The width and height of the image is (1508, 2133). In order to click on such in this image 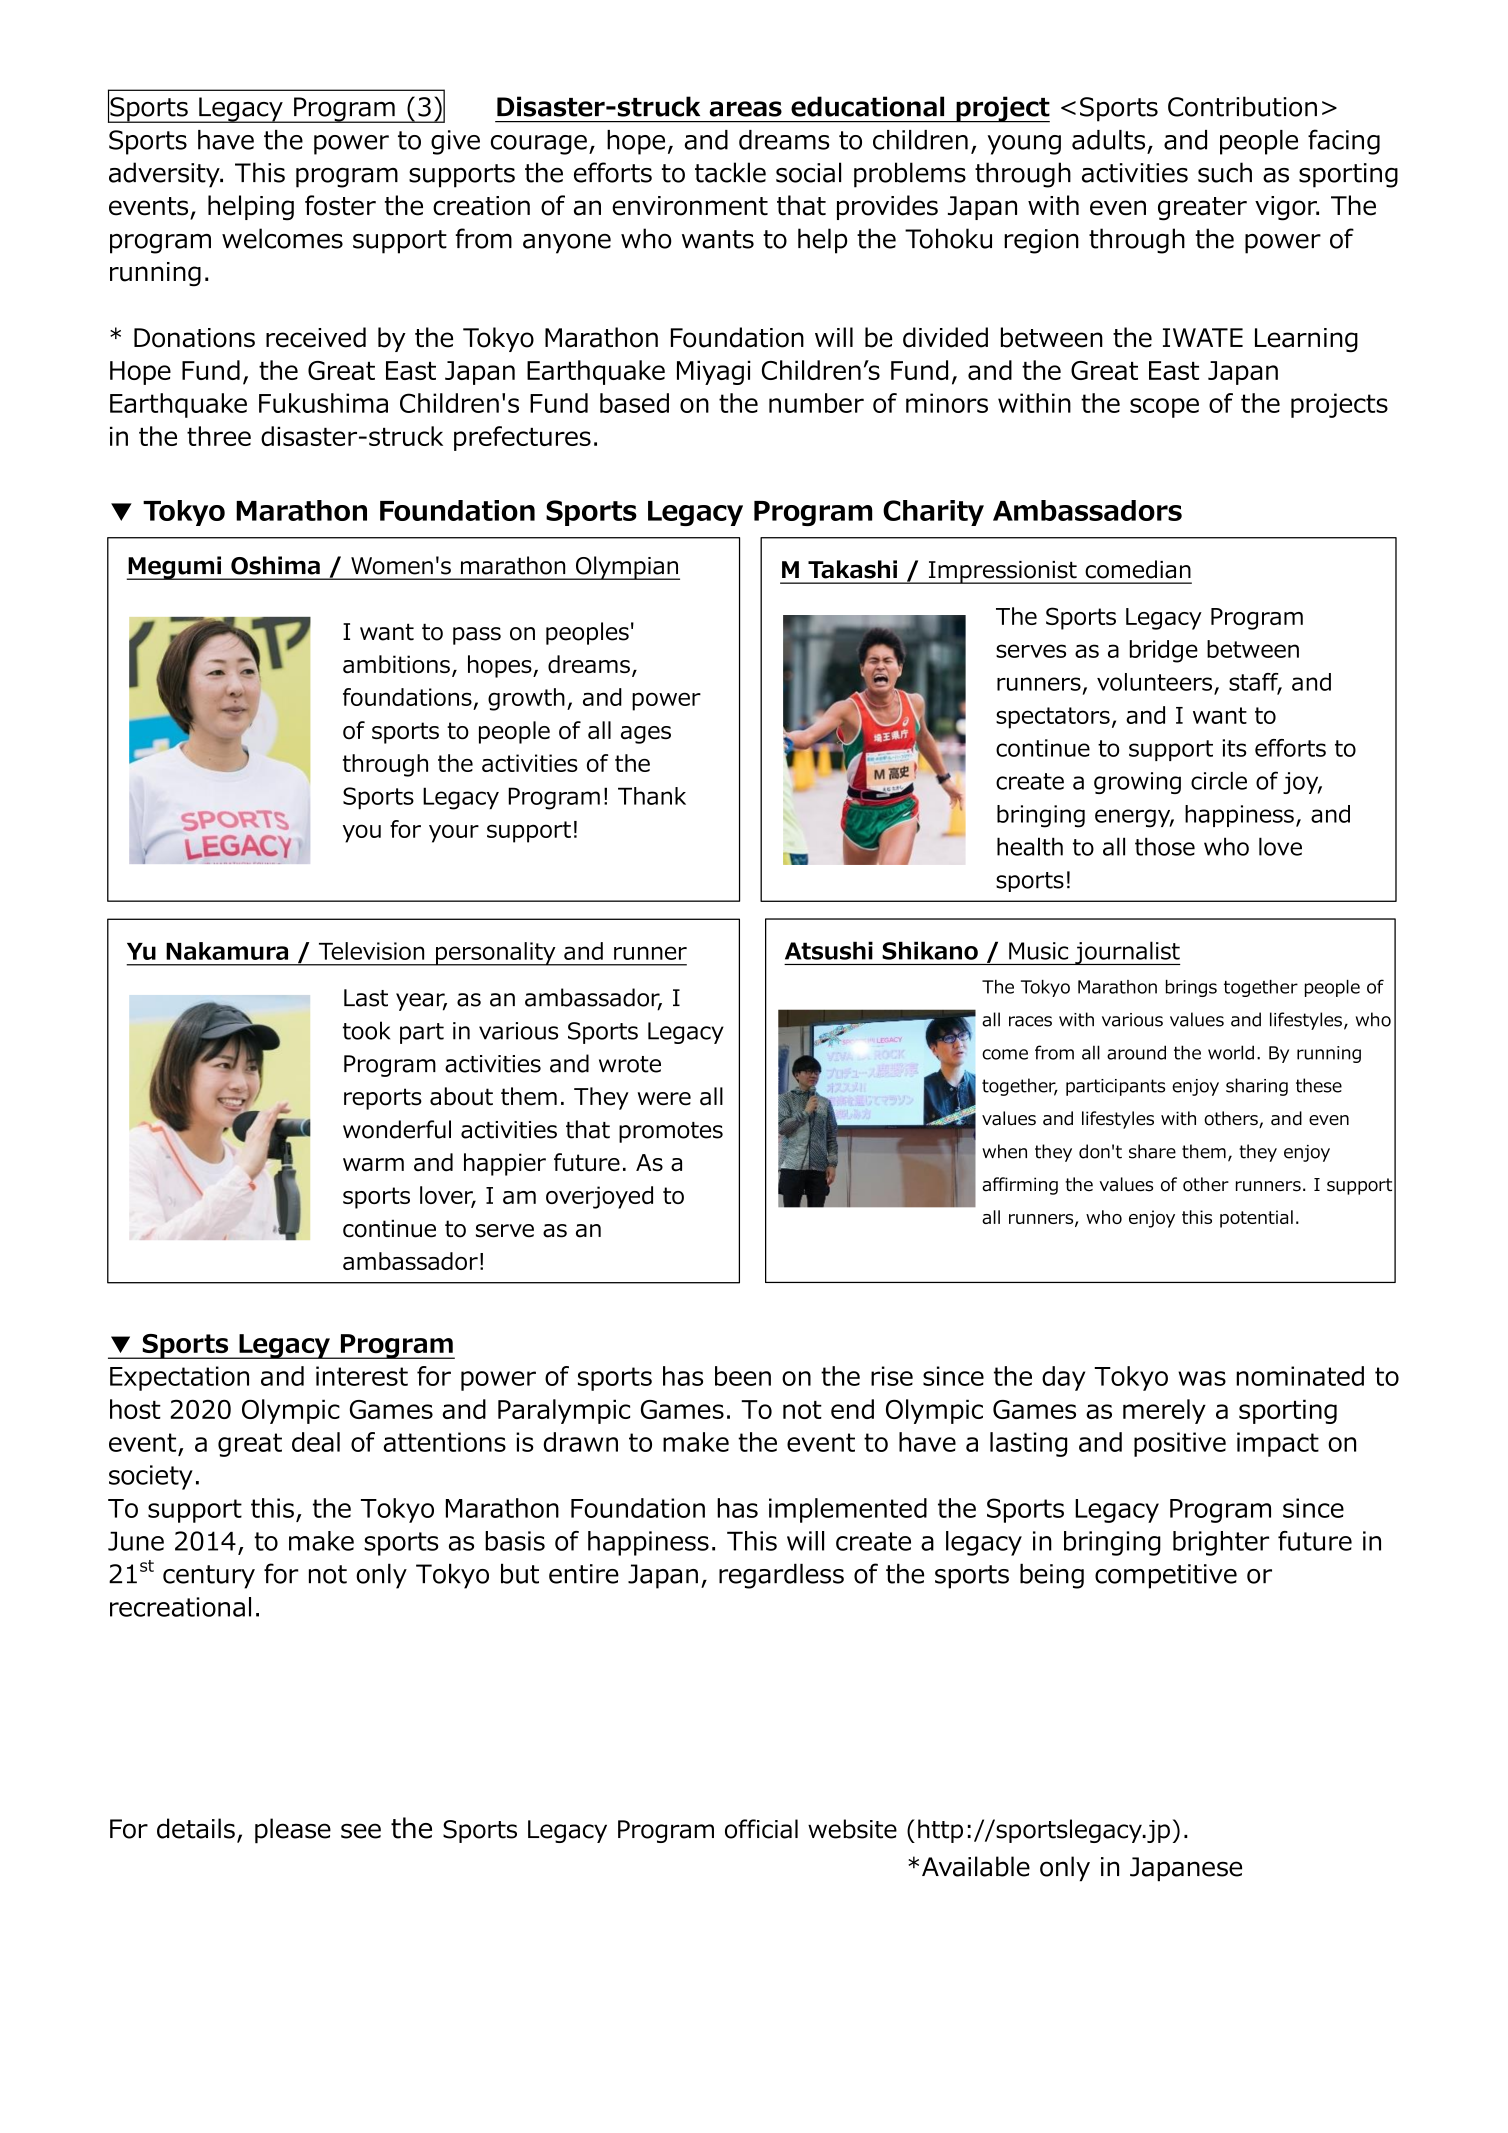, I will do `click(1225, 172)`.
